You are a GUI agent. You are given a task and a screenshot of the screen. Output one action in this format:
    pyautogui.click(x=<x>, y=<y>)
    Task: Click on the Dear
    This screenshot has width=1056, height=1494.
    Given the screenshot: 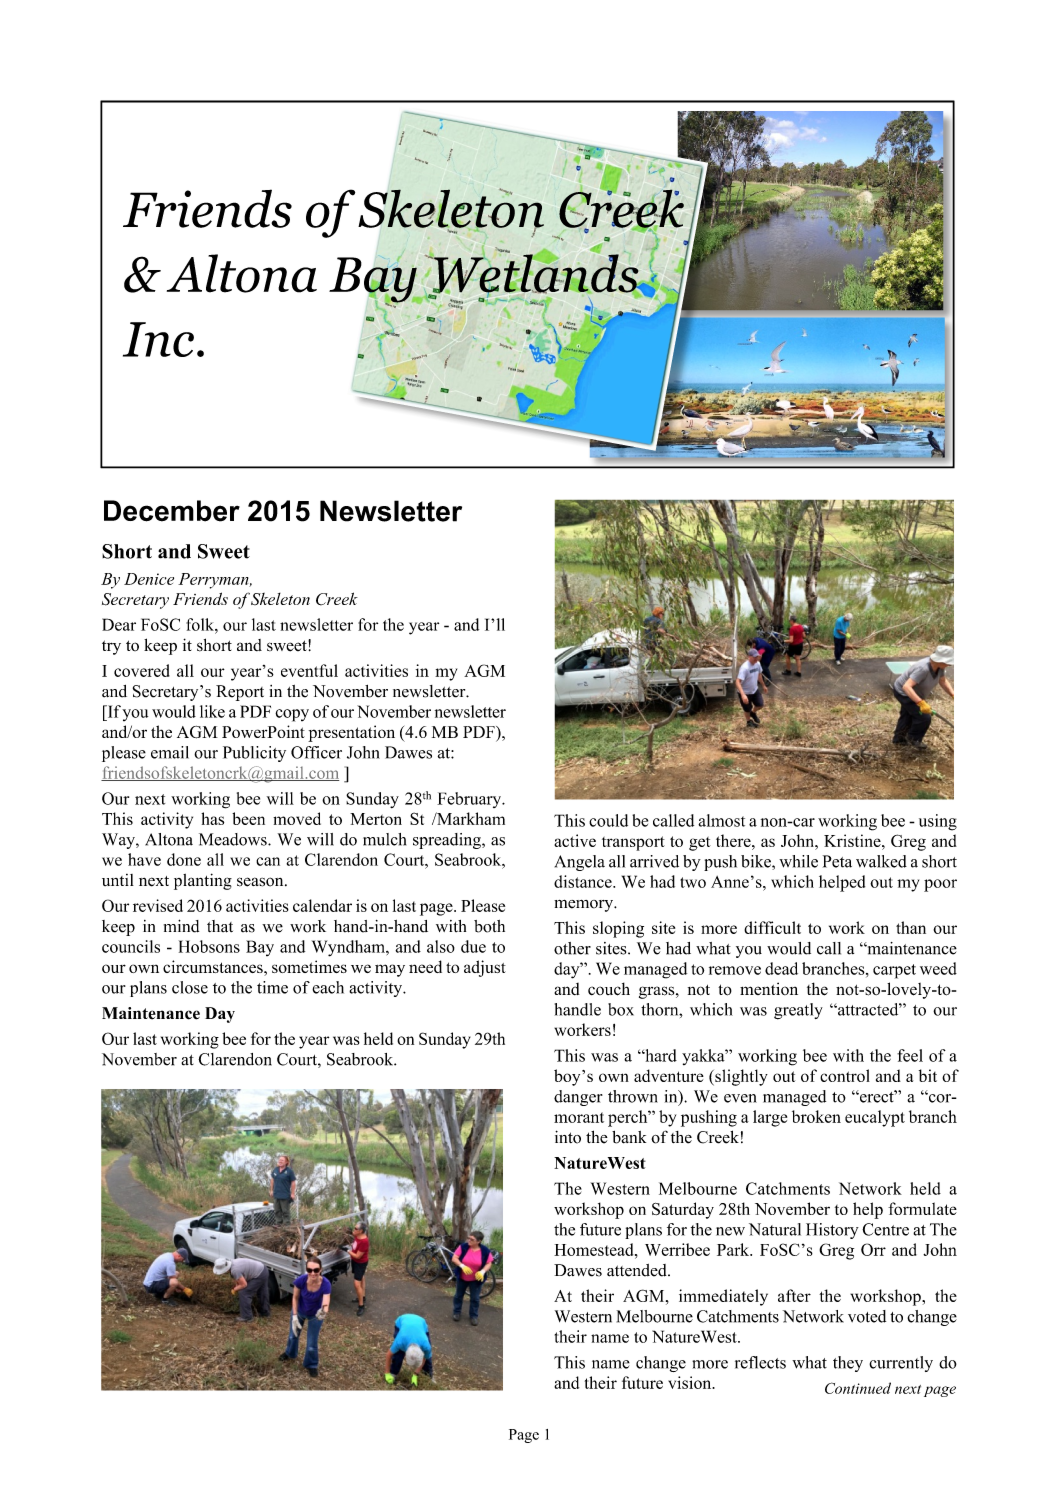 What is the action you would take?
    pyautogui.click(x=119, y=624)
